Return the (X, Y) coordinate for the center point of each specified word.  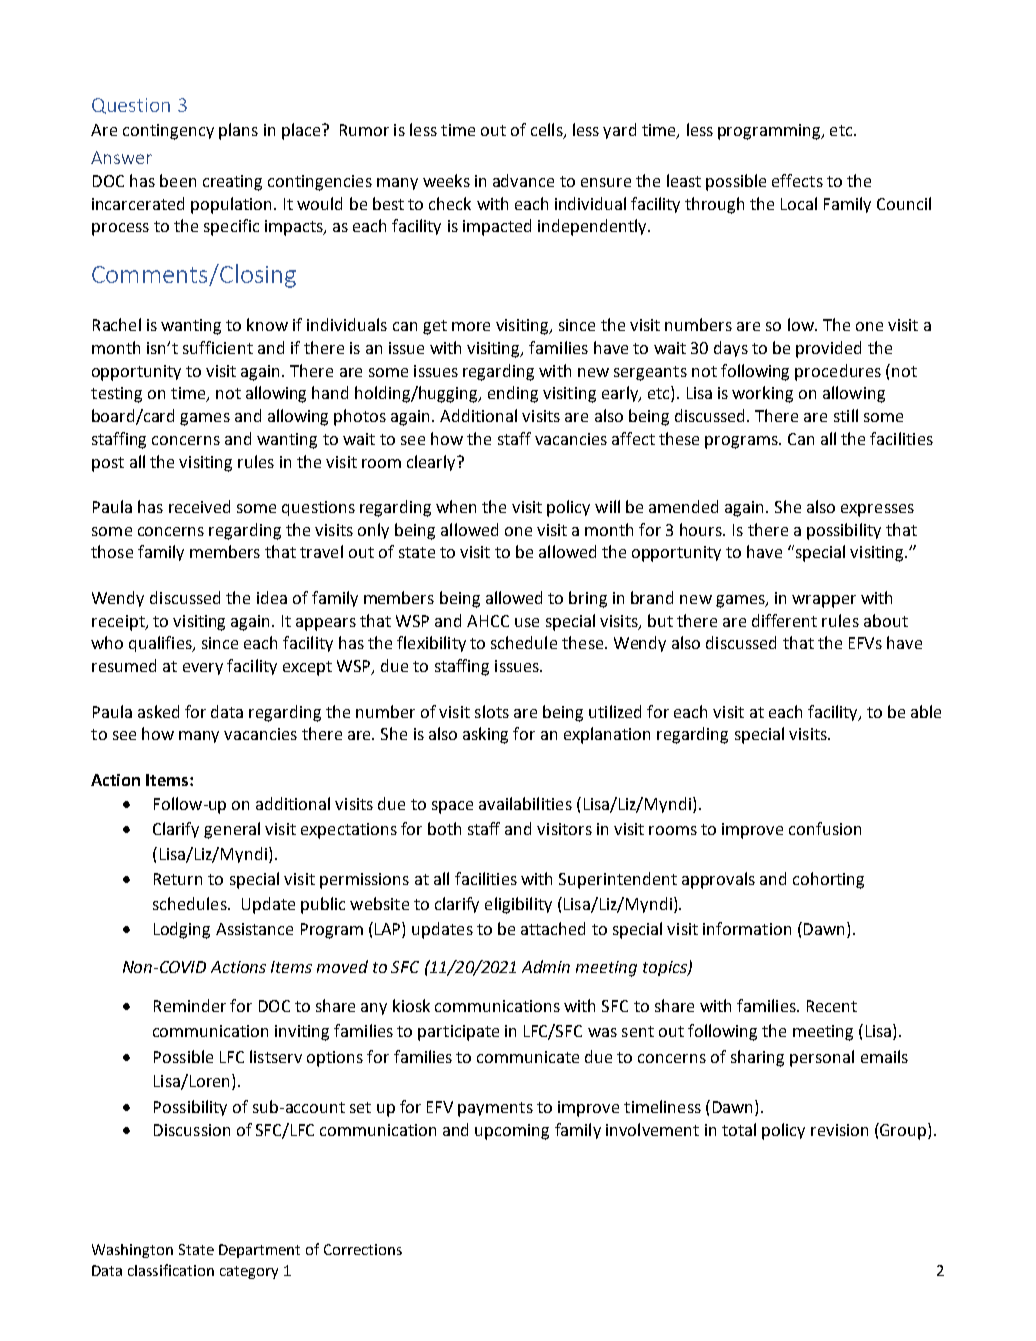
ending (513, 394)
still (846, 415)
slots (492, 711)
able (926, 711)
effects (797, 180)
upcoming (512, 1132)
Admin (546, 966)
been (178, 180)
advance (523, 180)
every (203, 669)
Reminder (190, 1005)
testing (116, 395)
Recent (832, 1006)
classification (171, 1270)
